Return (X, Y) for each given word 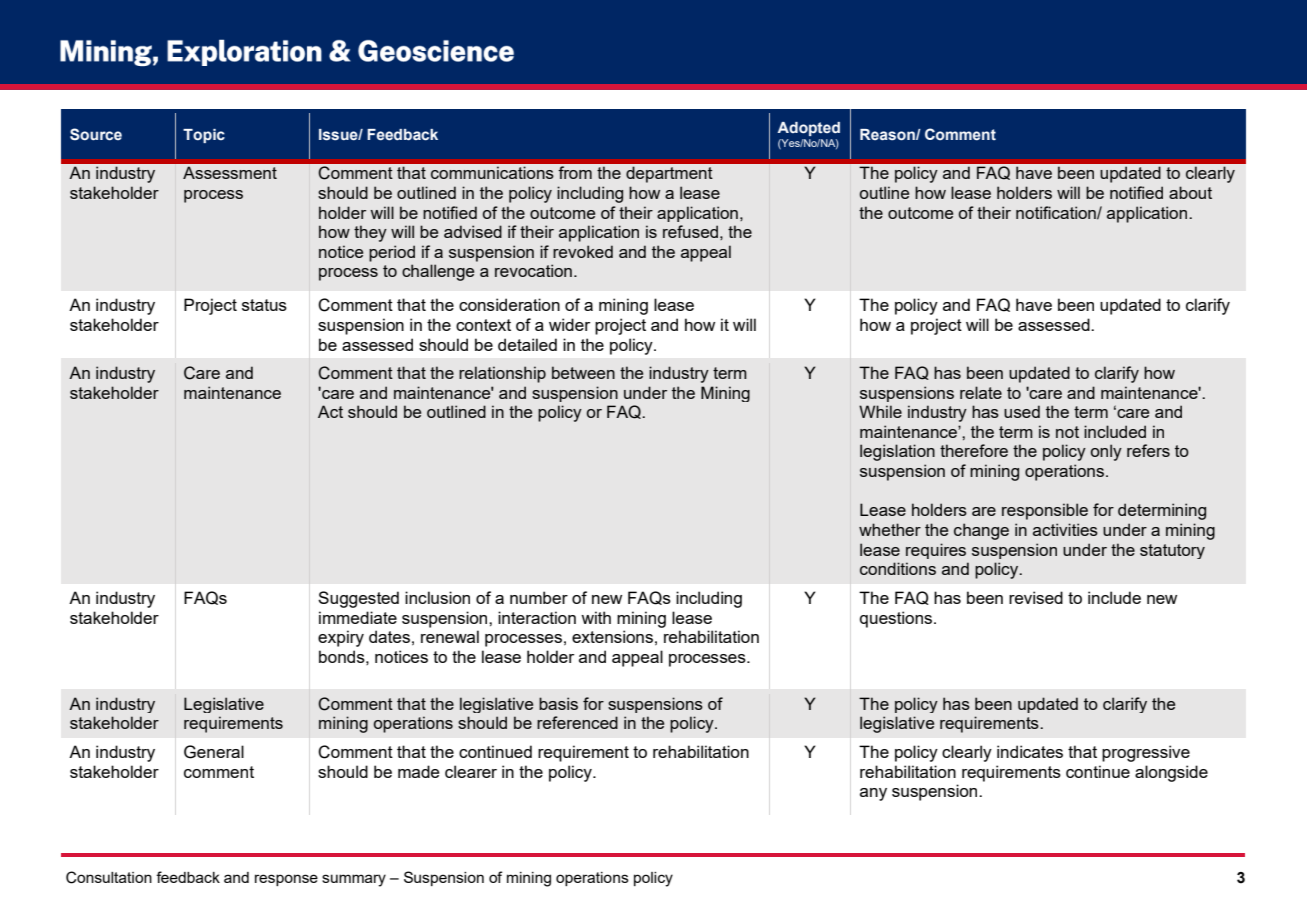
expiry (341, 638)
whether (890, 529)
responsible (1045, 511)
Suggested (358, 599)
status (264, 305)
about (1190, 192)
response (286, 880)
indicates (1030, 751)
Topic (204, 136)
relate (981, 392)
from (575, 172)
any (873, 794)
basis (558, 703)
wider (569, 324)
